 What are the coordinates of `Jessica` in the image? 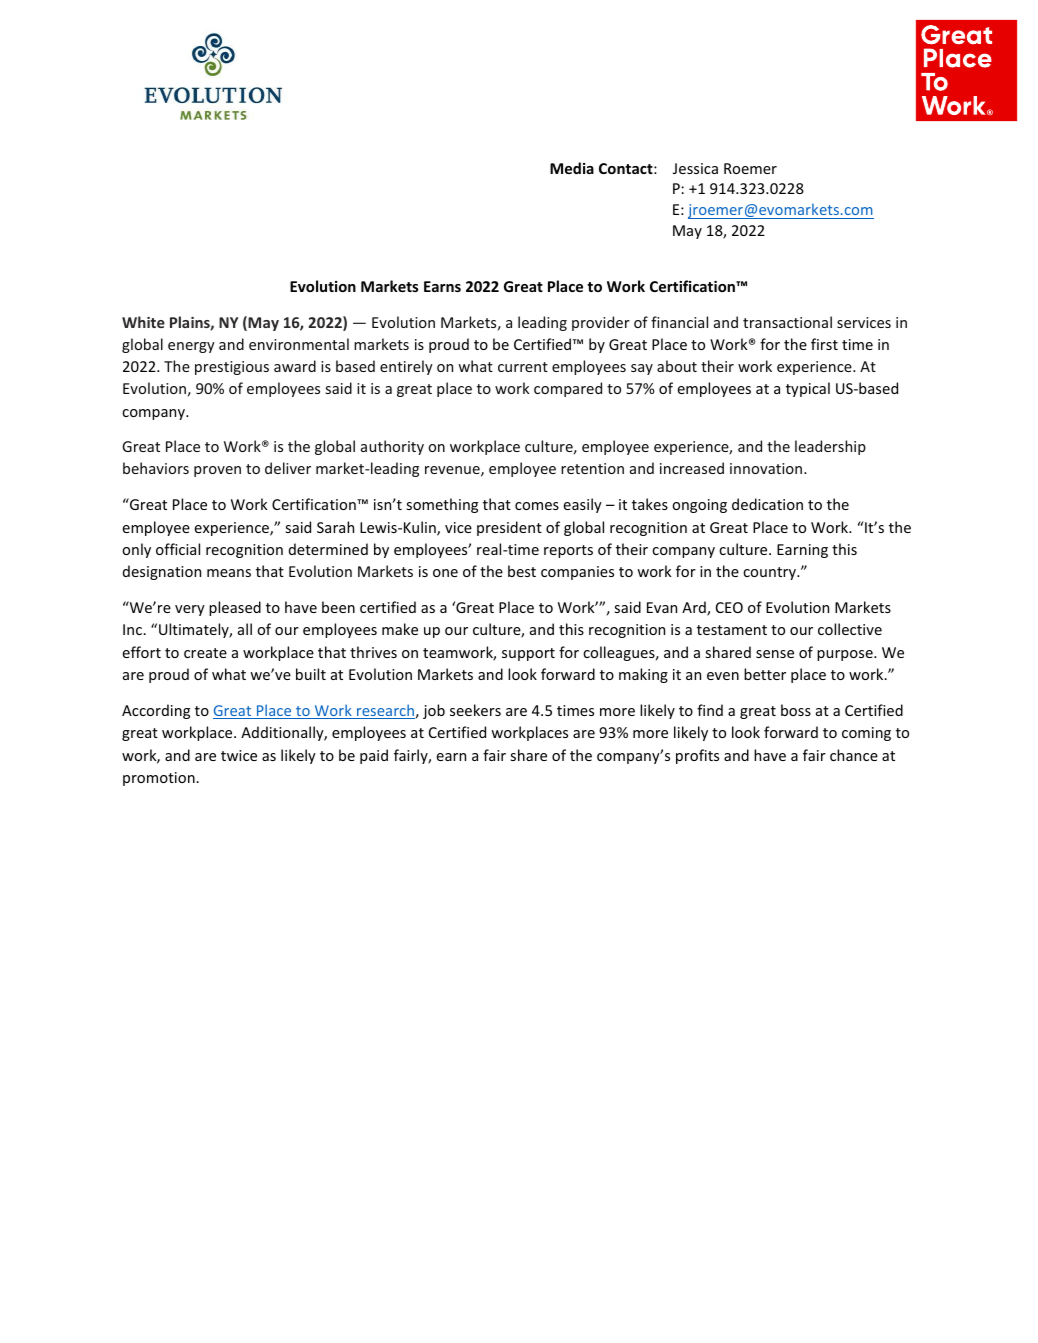 It's located at (695, 168).
